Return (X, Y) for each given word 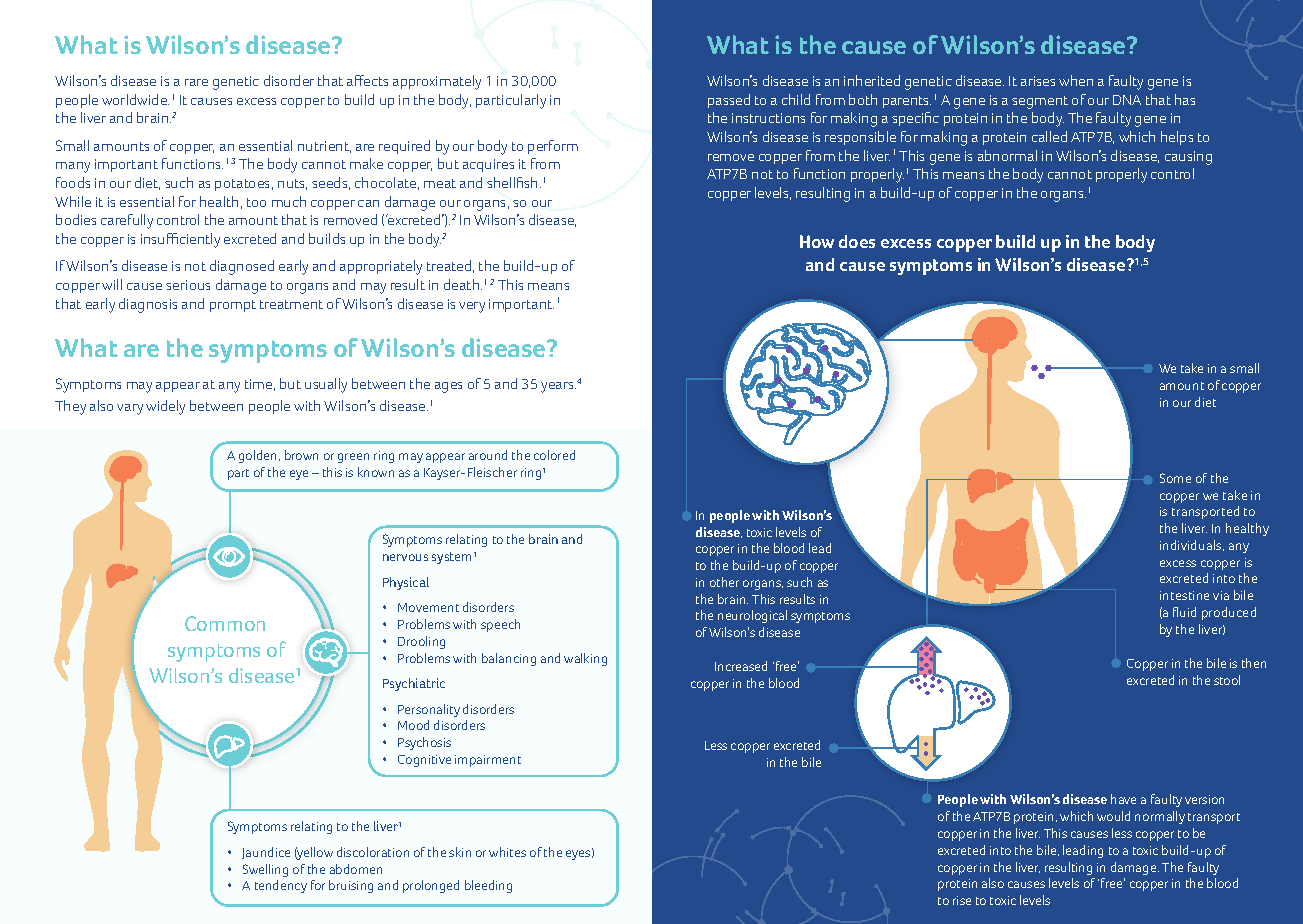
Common (225, 623)
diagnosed (242, 267)
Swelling (265, 870)
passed (729, 101)
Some (1175, 478)
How (817, 241)
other (724, 582)
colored (554, 455)
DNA (1127, 100)
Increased (741, 666)
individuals (1192, 545)
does (857, 241)
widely (165, 407)
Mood (413, 725)
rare (196, 82)
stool (1227, 680)
